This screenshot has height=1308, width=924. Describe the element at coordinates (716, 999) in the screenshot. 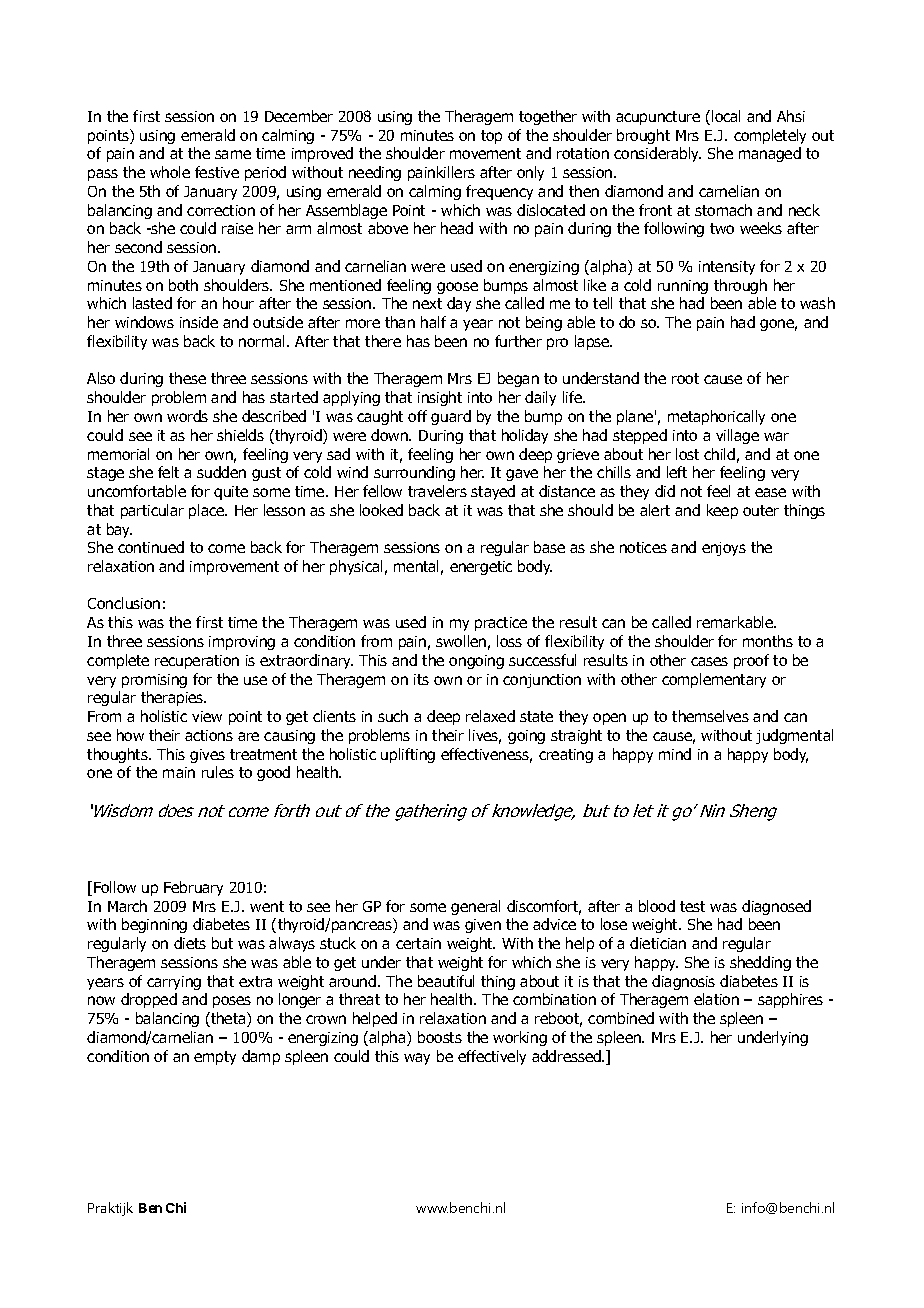

I see `elation` at that location.
